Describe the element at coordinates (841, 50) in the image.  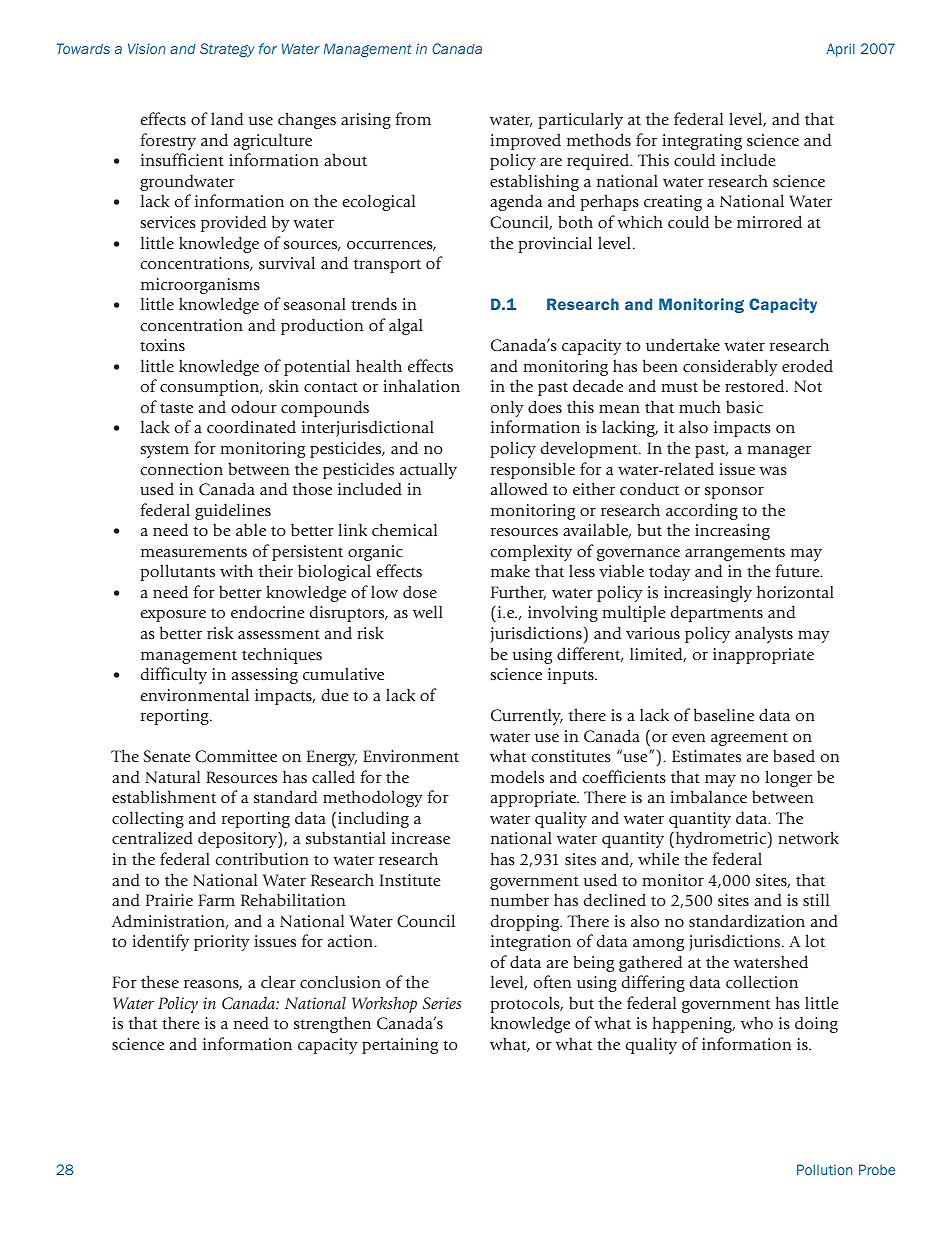
I see `April` at that location.
